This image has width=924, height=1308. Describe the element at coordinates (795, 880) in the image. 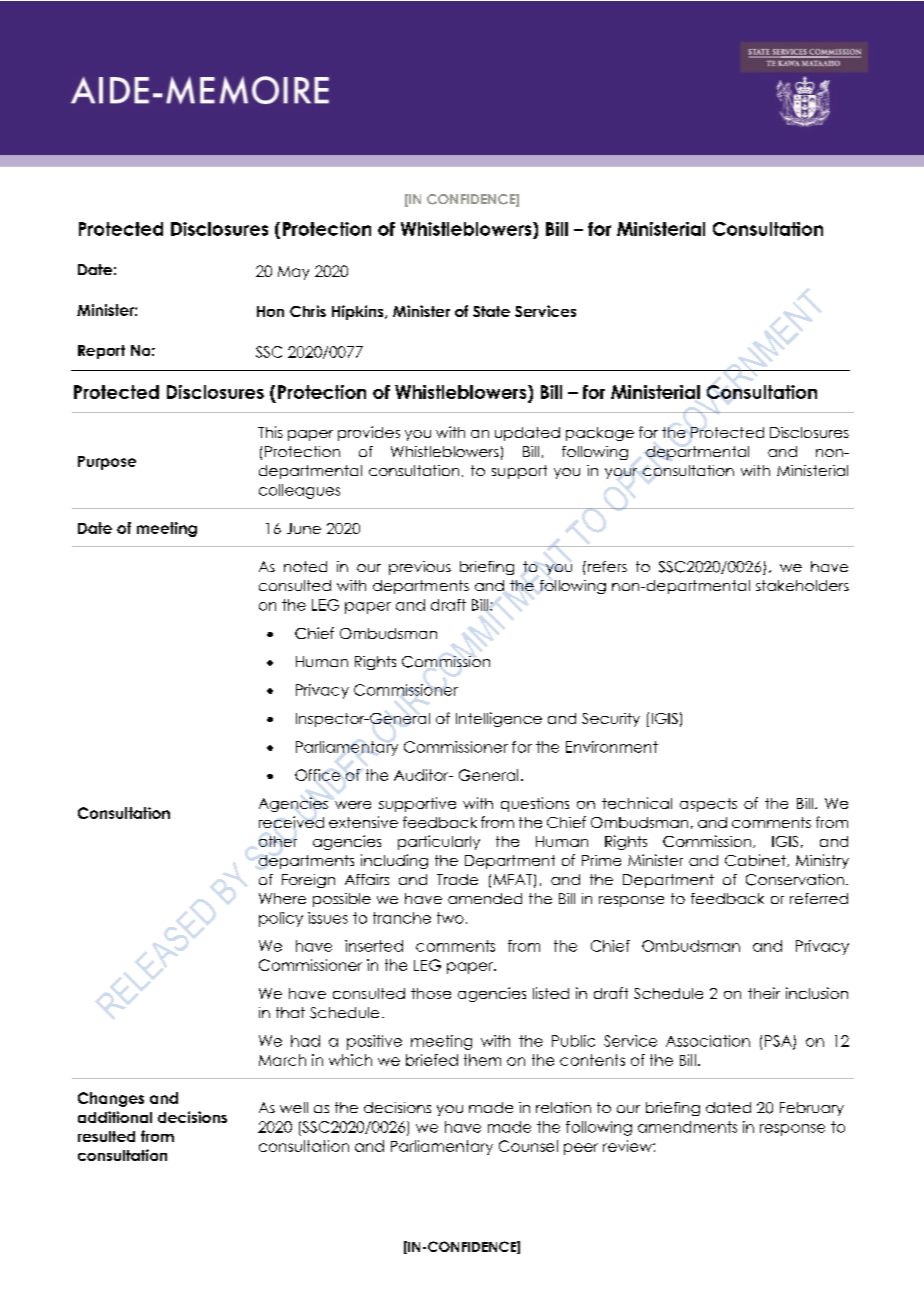

I see `Conservation` at that location.
